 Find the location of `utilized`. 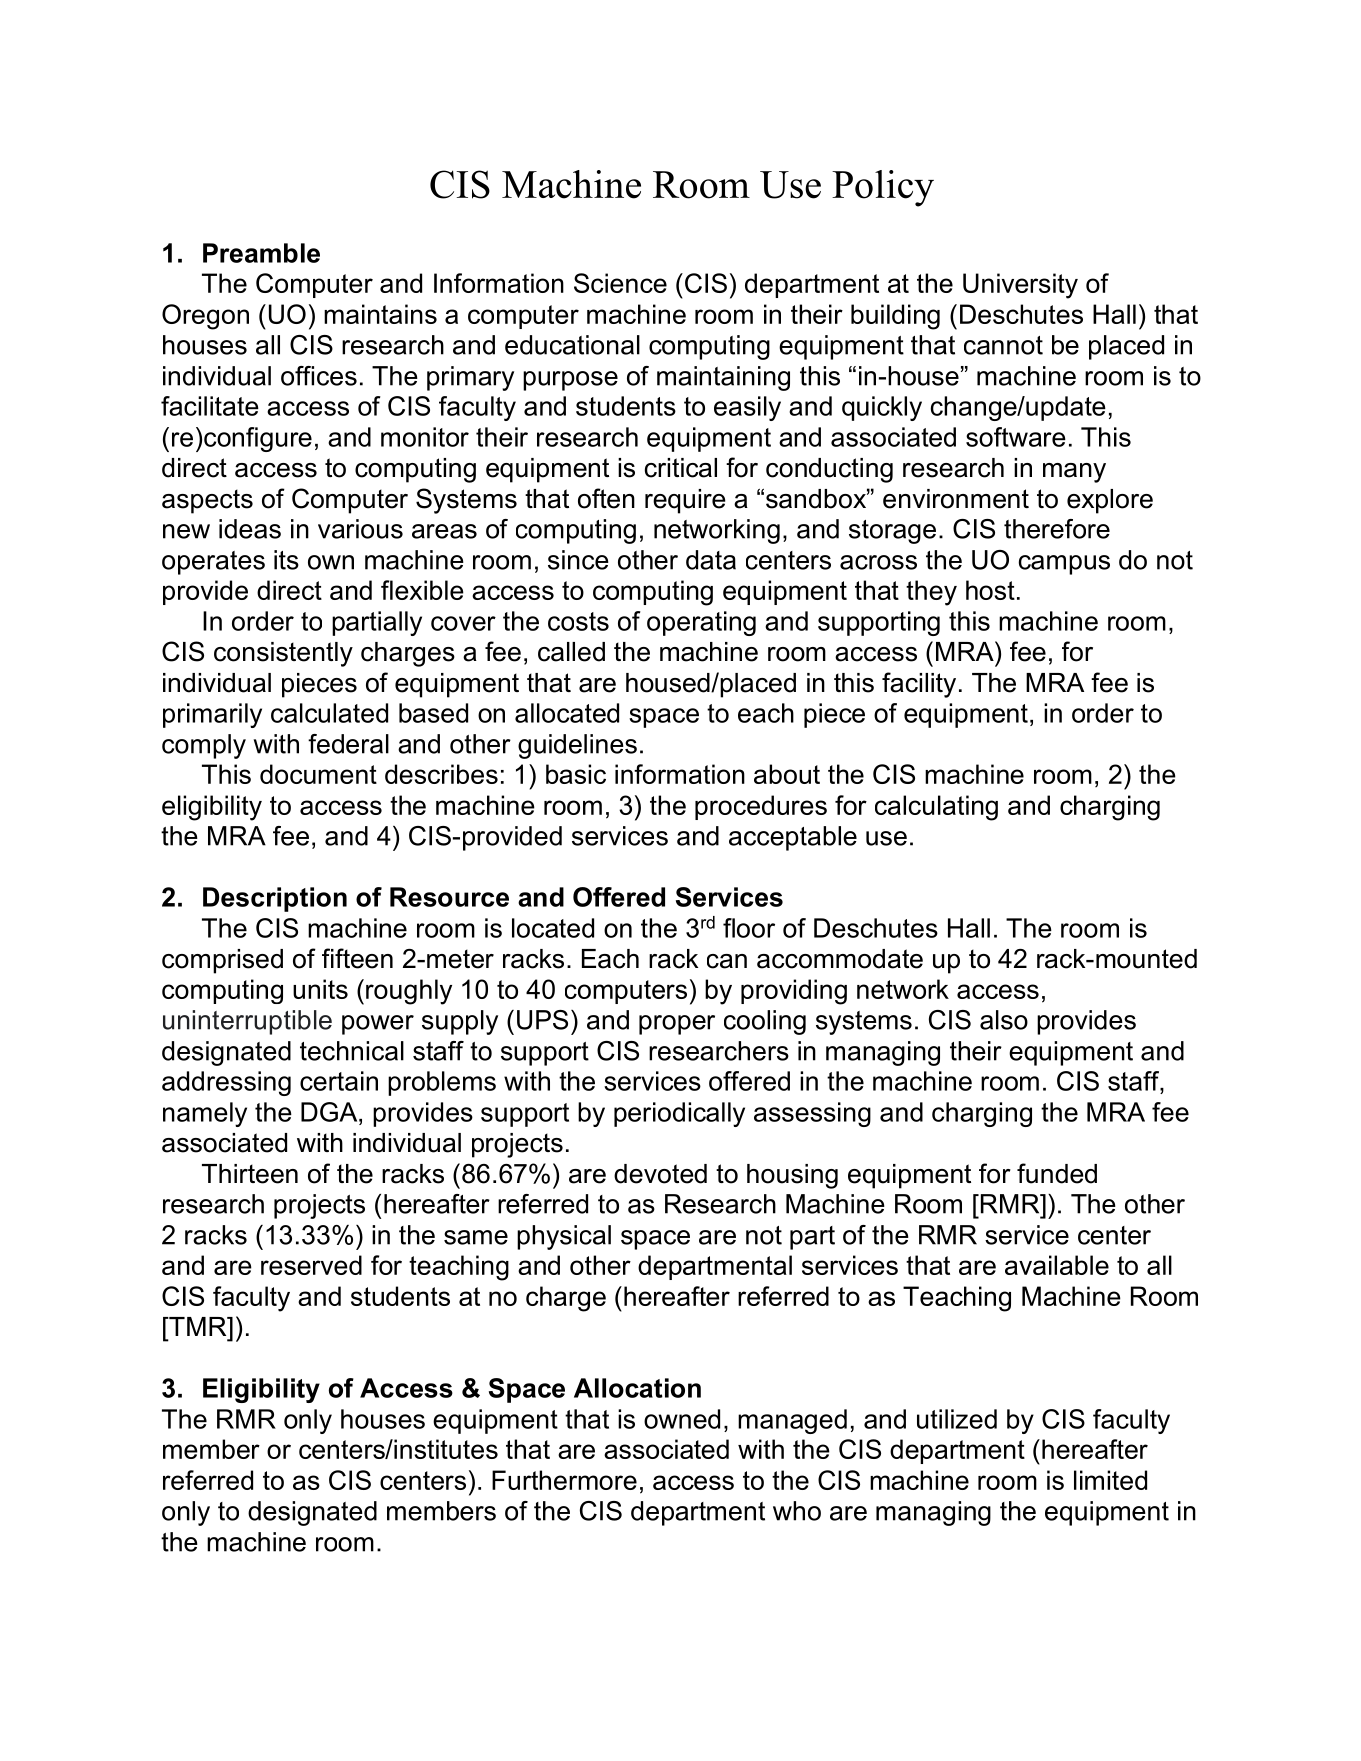

utilized is located at coordinates (957, 1419).
